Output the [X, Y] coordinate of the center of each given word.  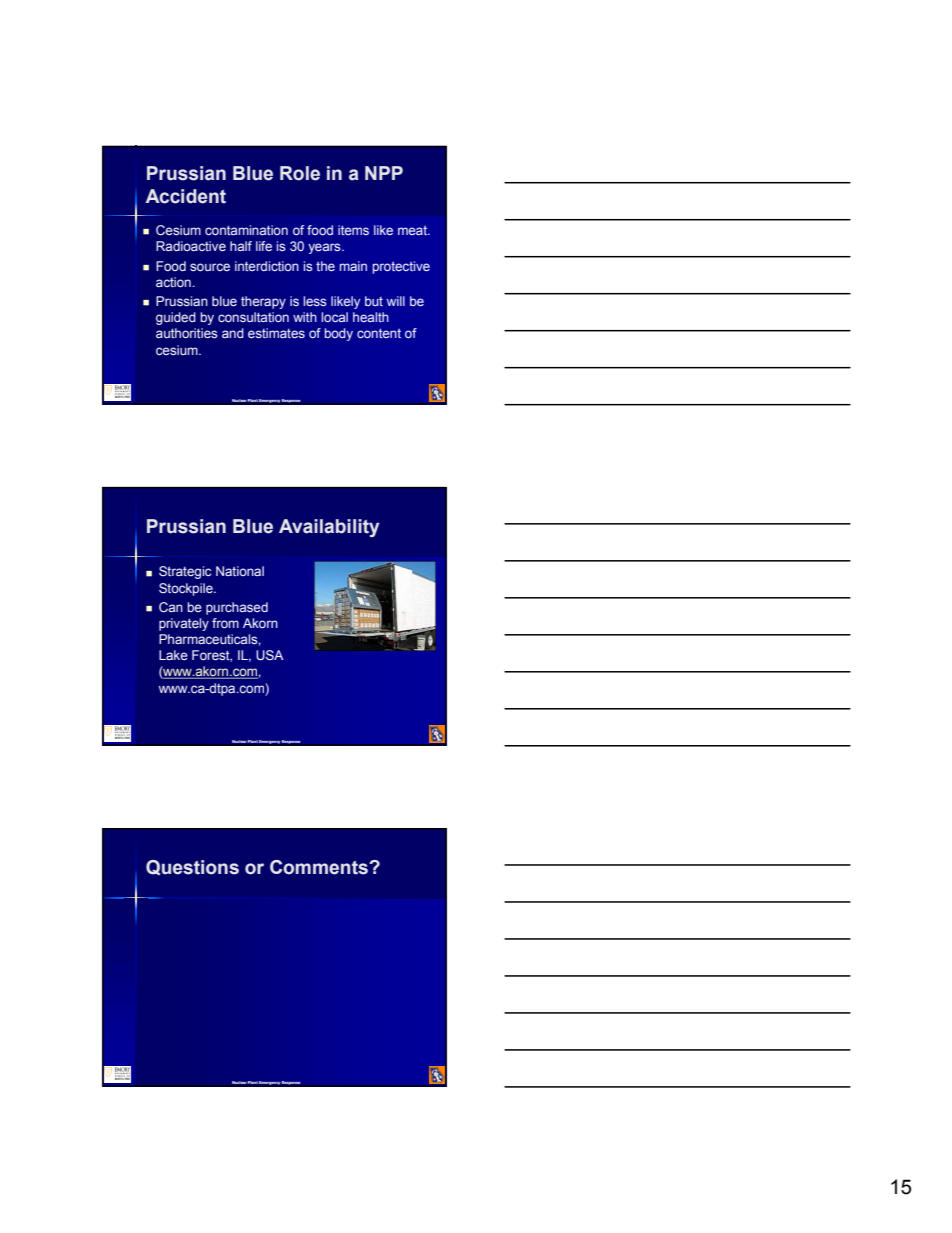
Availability [329, 528]
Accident [186, 196]
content [379, 333]
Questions [192, 867]
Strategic [185, 572]
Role [300, 173]
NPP [384, 173]
